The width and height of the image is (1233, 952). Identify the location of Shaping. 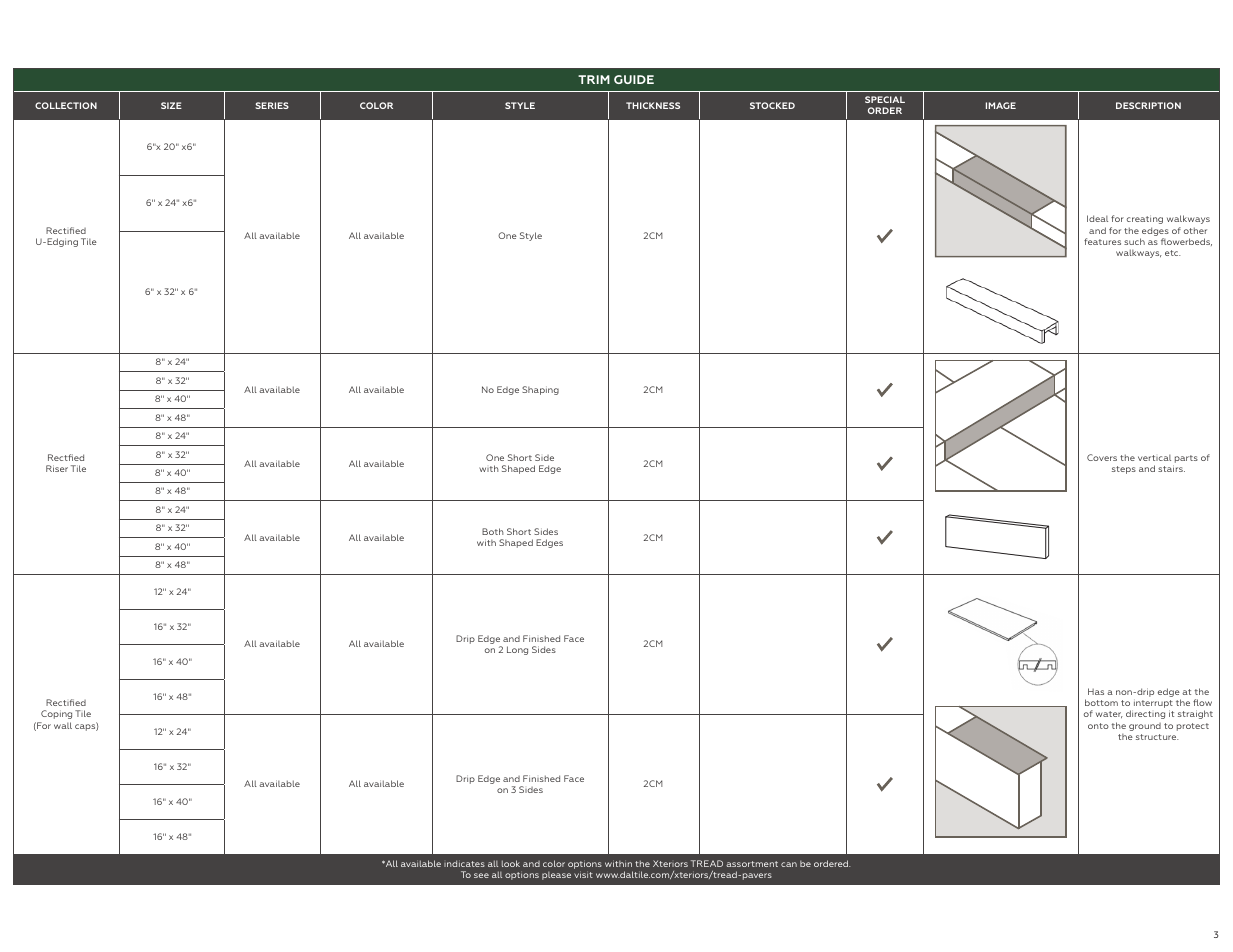
(540, 390).
